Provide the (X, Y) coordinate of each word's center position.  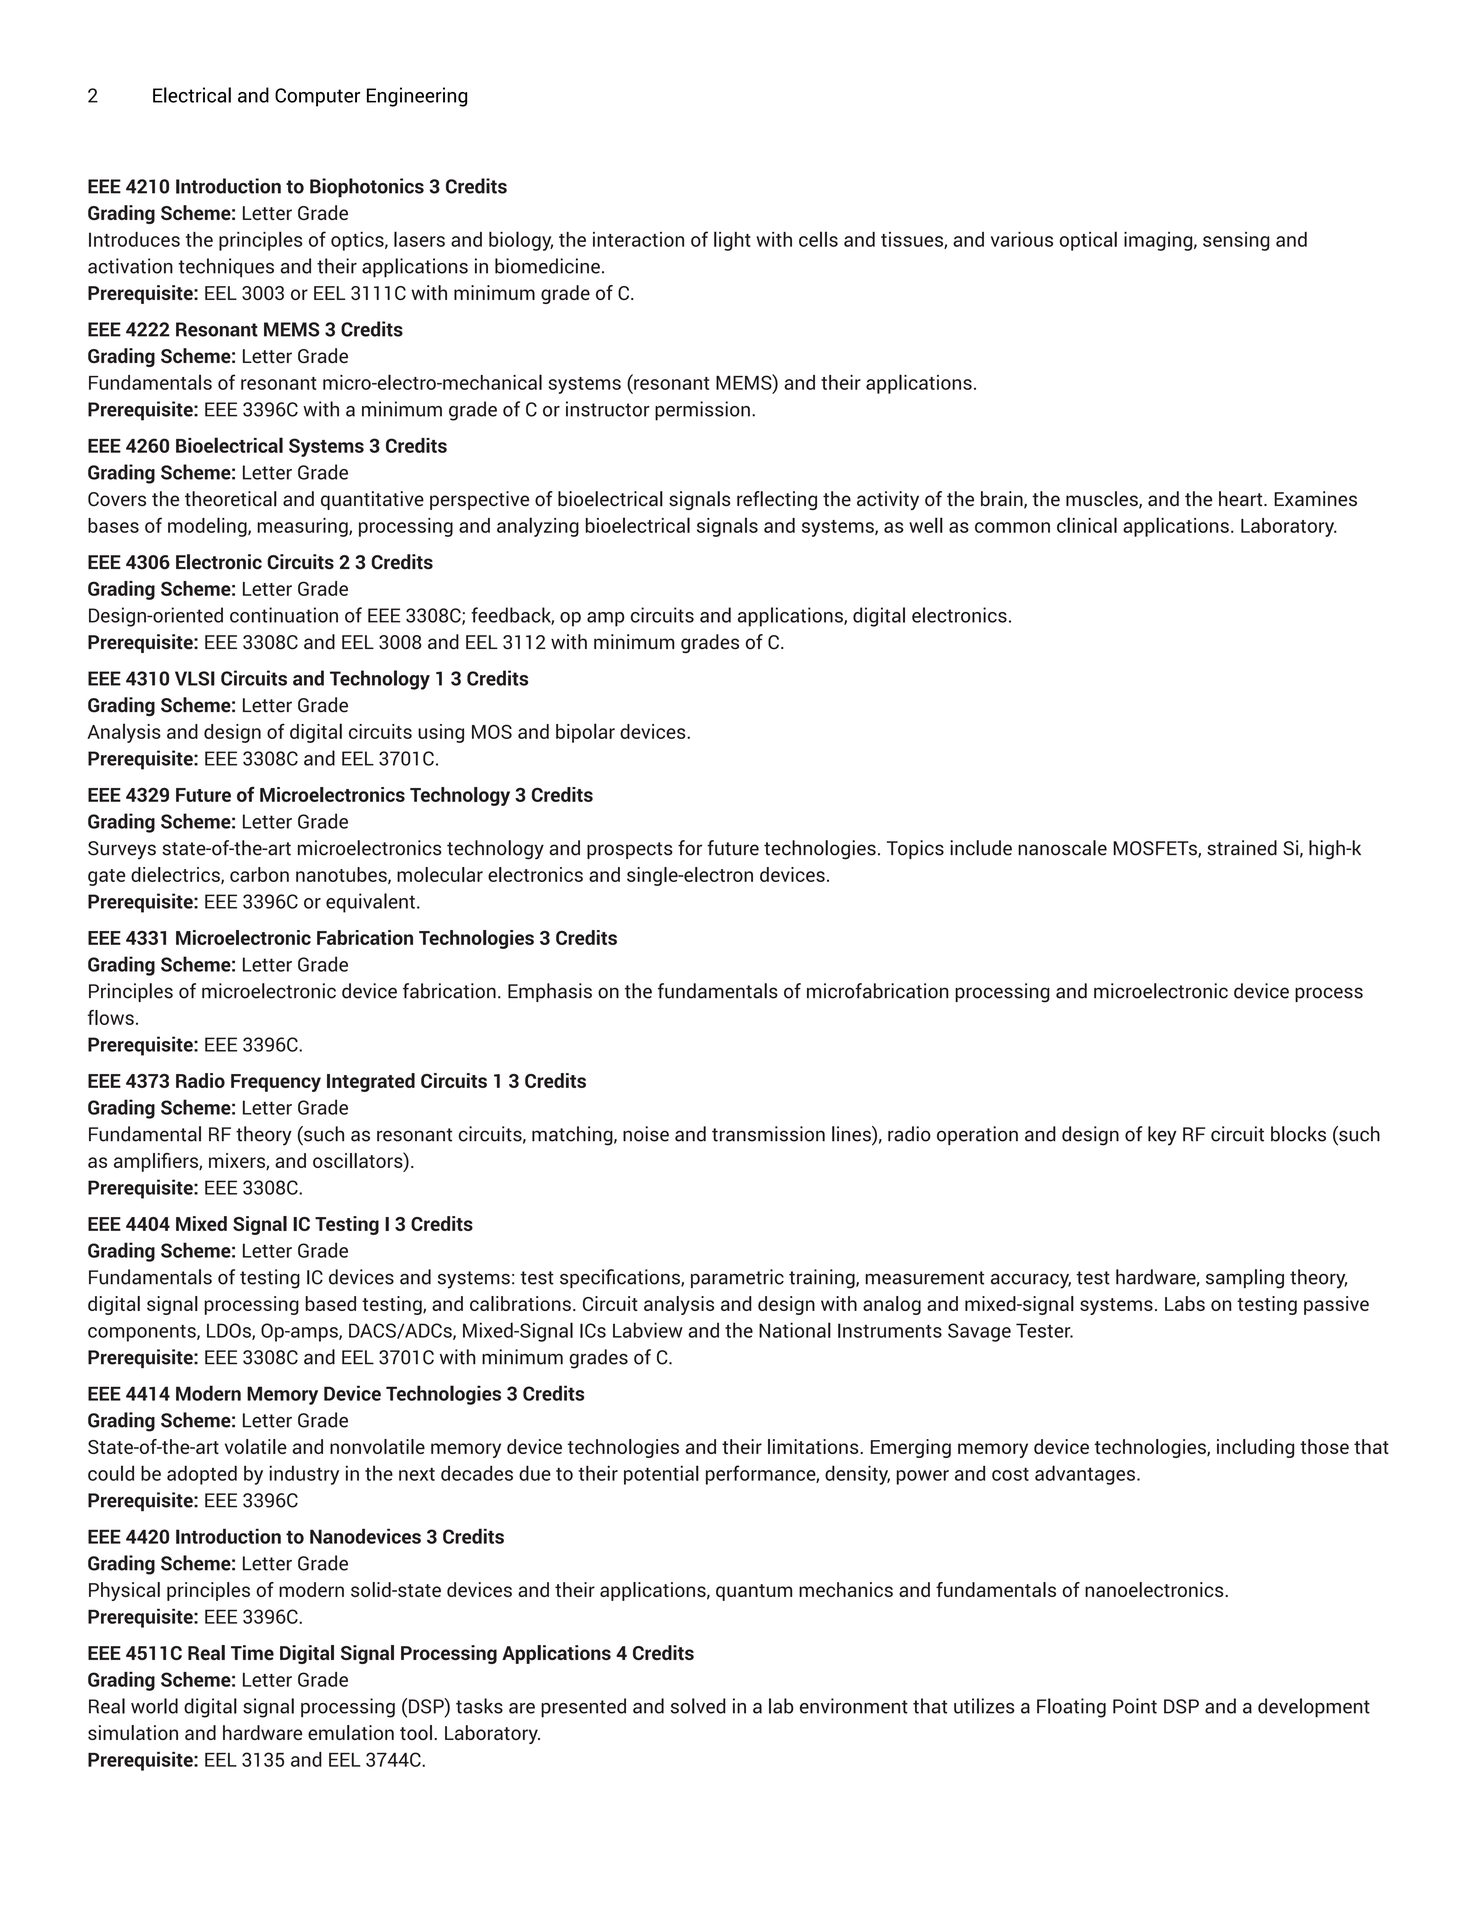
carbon (259, 874)
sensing (1236, 241)
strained (1242, 848)
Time (252, 1652)
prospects (630, 850)
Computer (317, 97)
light (732, 241)
